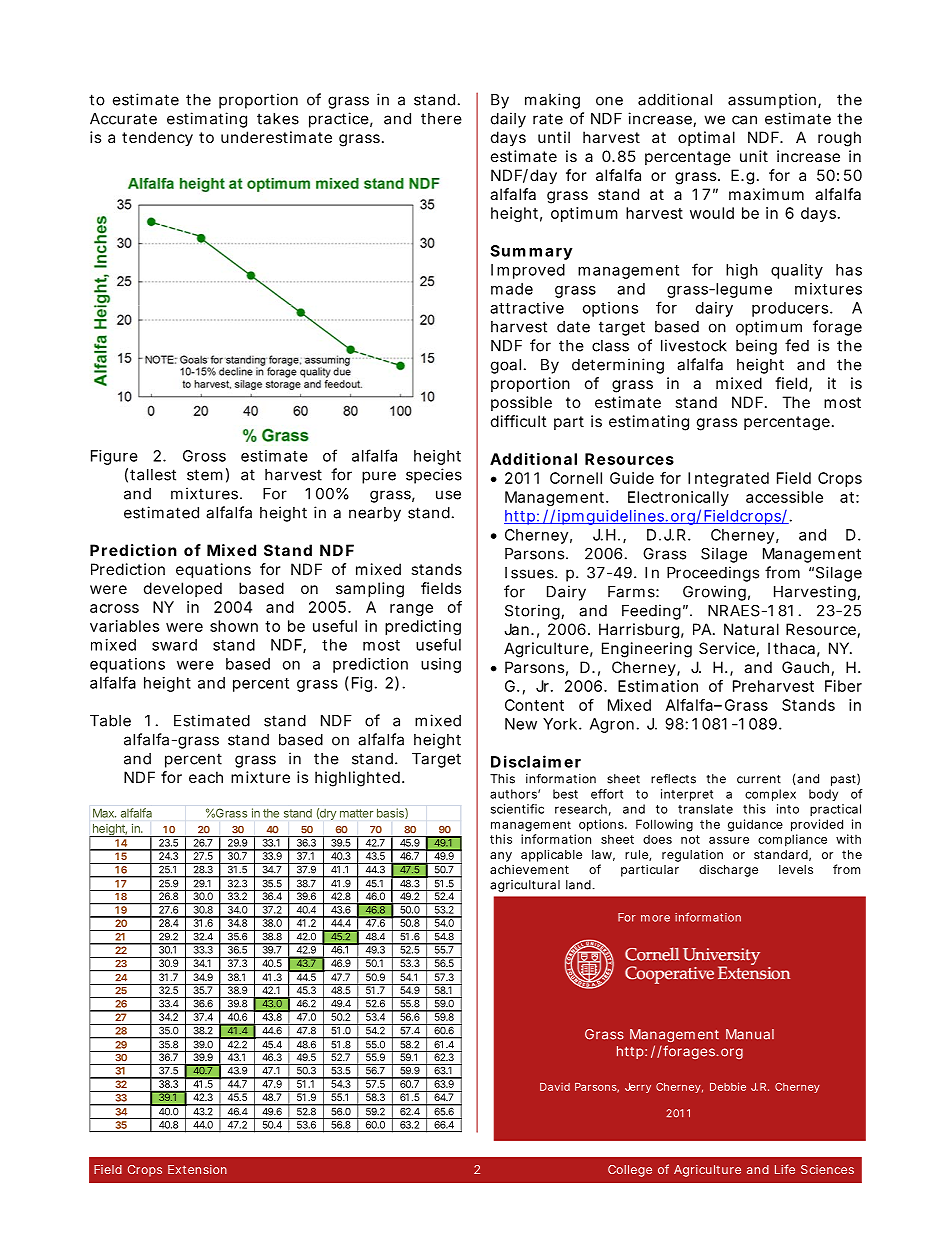 The image size is (952, 1233). What do you see at coordinates (174, 645) in the image?
I see `sward` at bounding box center [174, 645].
